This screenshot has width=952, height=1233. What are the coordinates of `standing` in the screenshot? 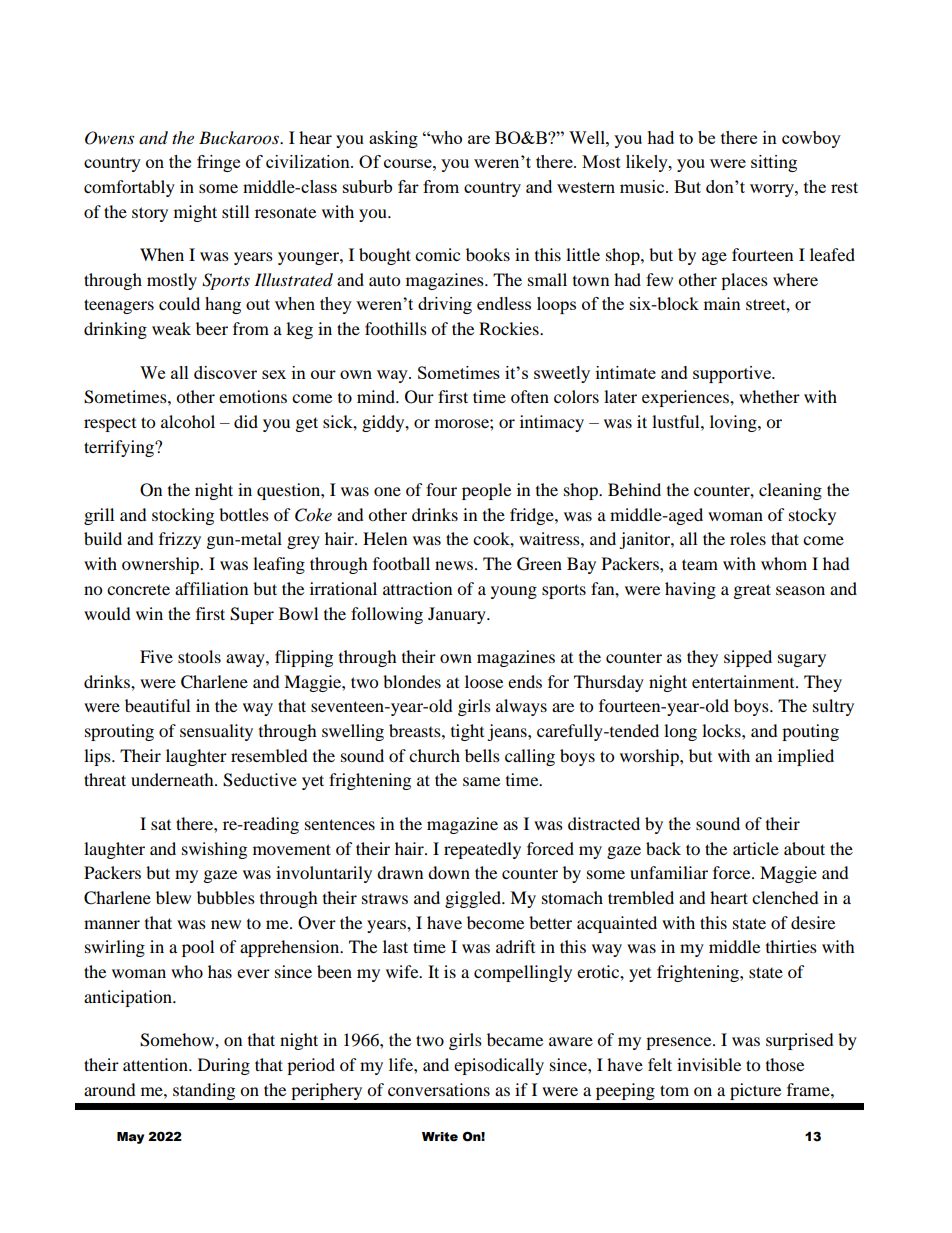 It's located at (204, 1091).
